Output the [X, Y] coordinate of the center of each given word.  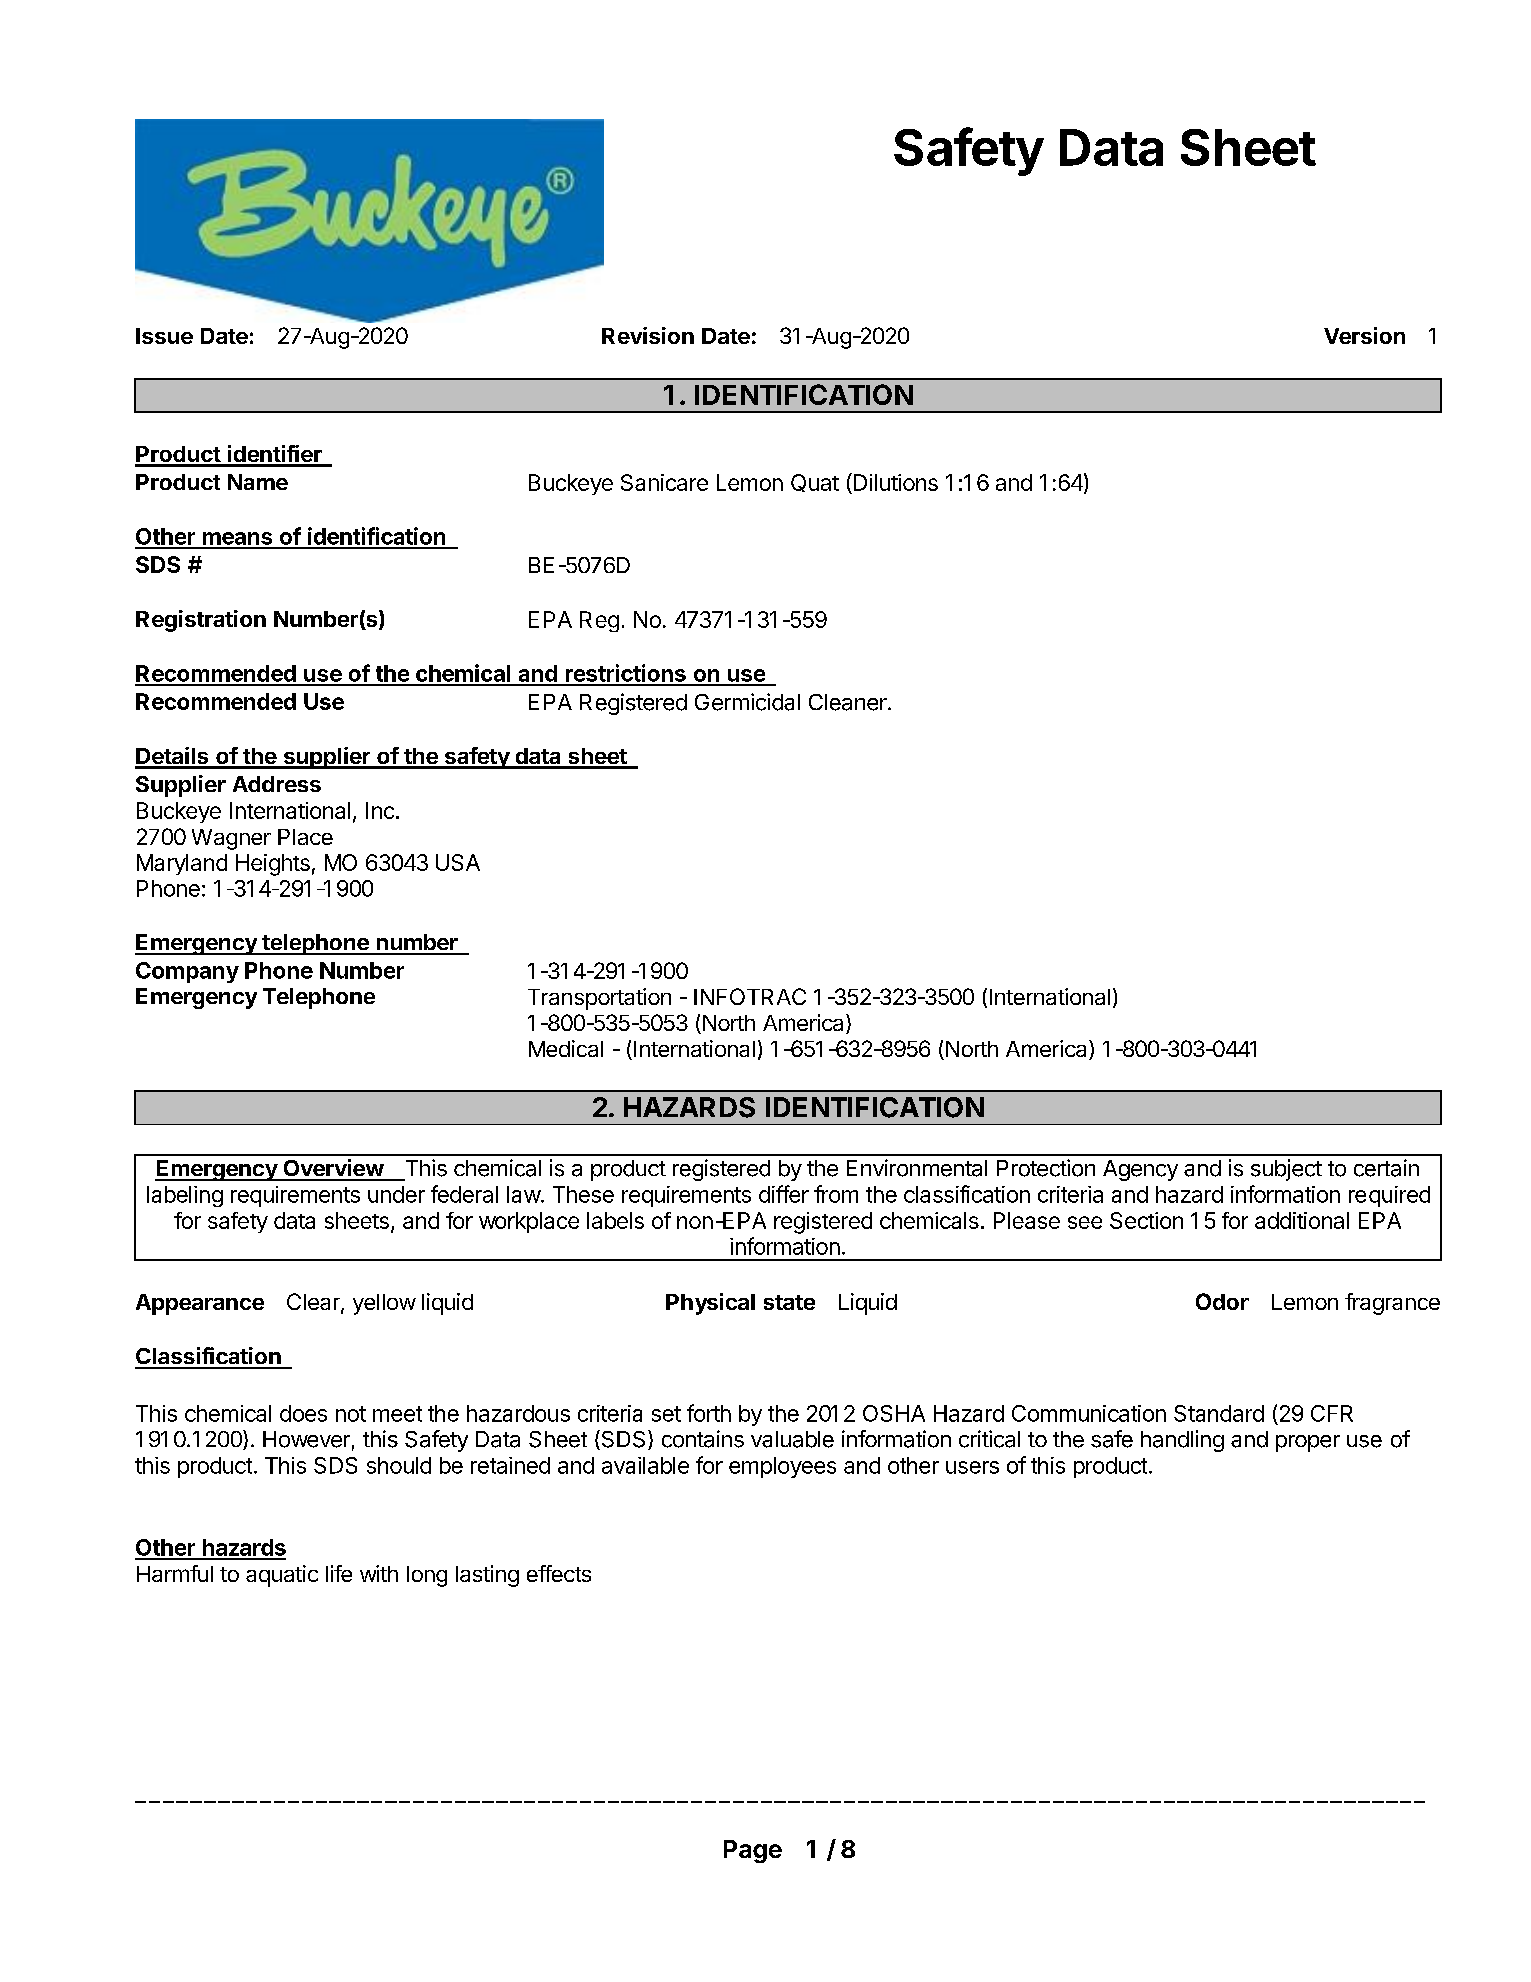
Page [753, 1851]
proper [1308, 1443]
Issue [164, 336]
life [339, 1573]
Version [1364, 335]
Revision [648, 335]
